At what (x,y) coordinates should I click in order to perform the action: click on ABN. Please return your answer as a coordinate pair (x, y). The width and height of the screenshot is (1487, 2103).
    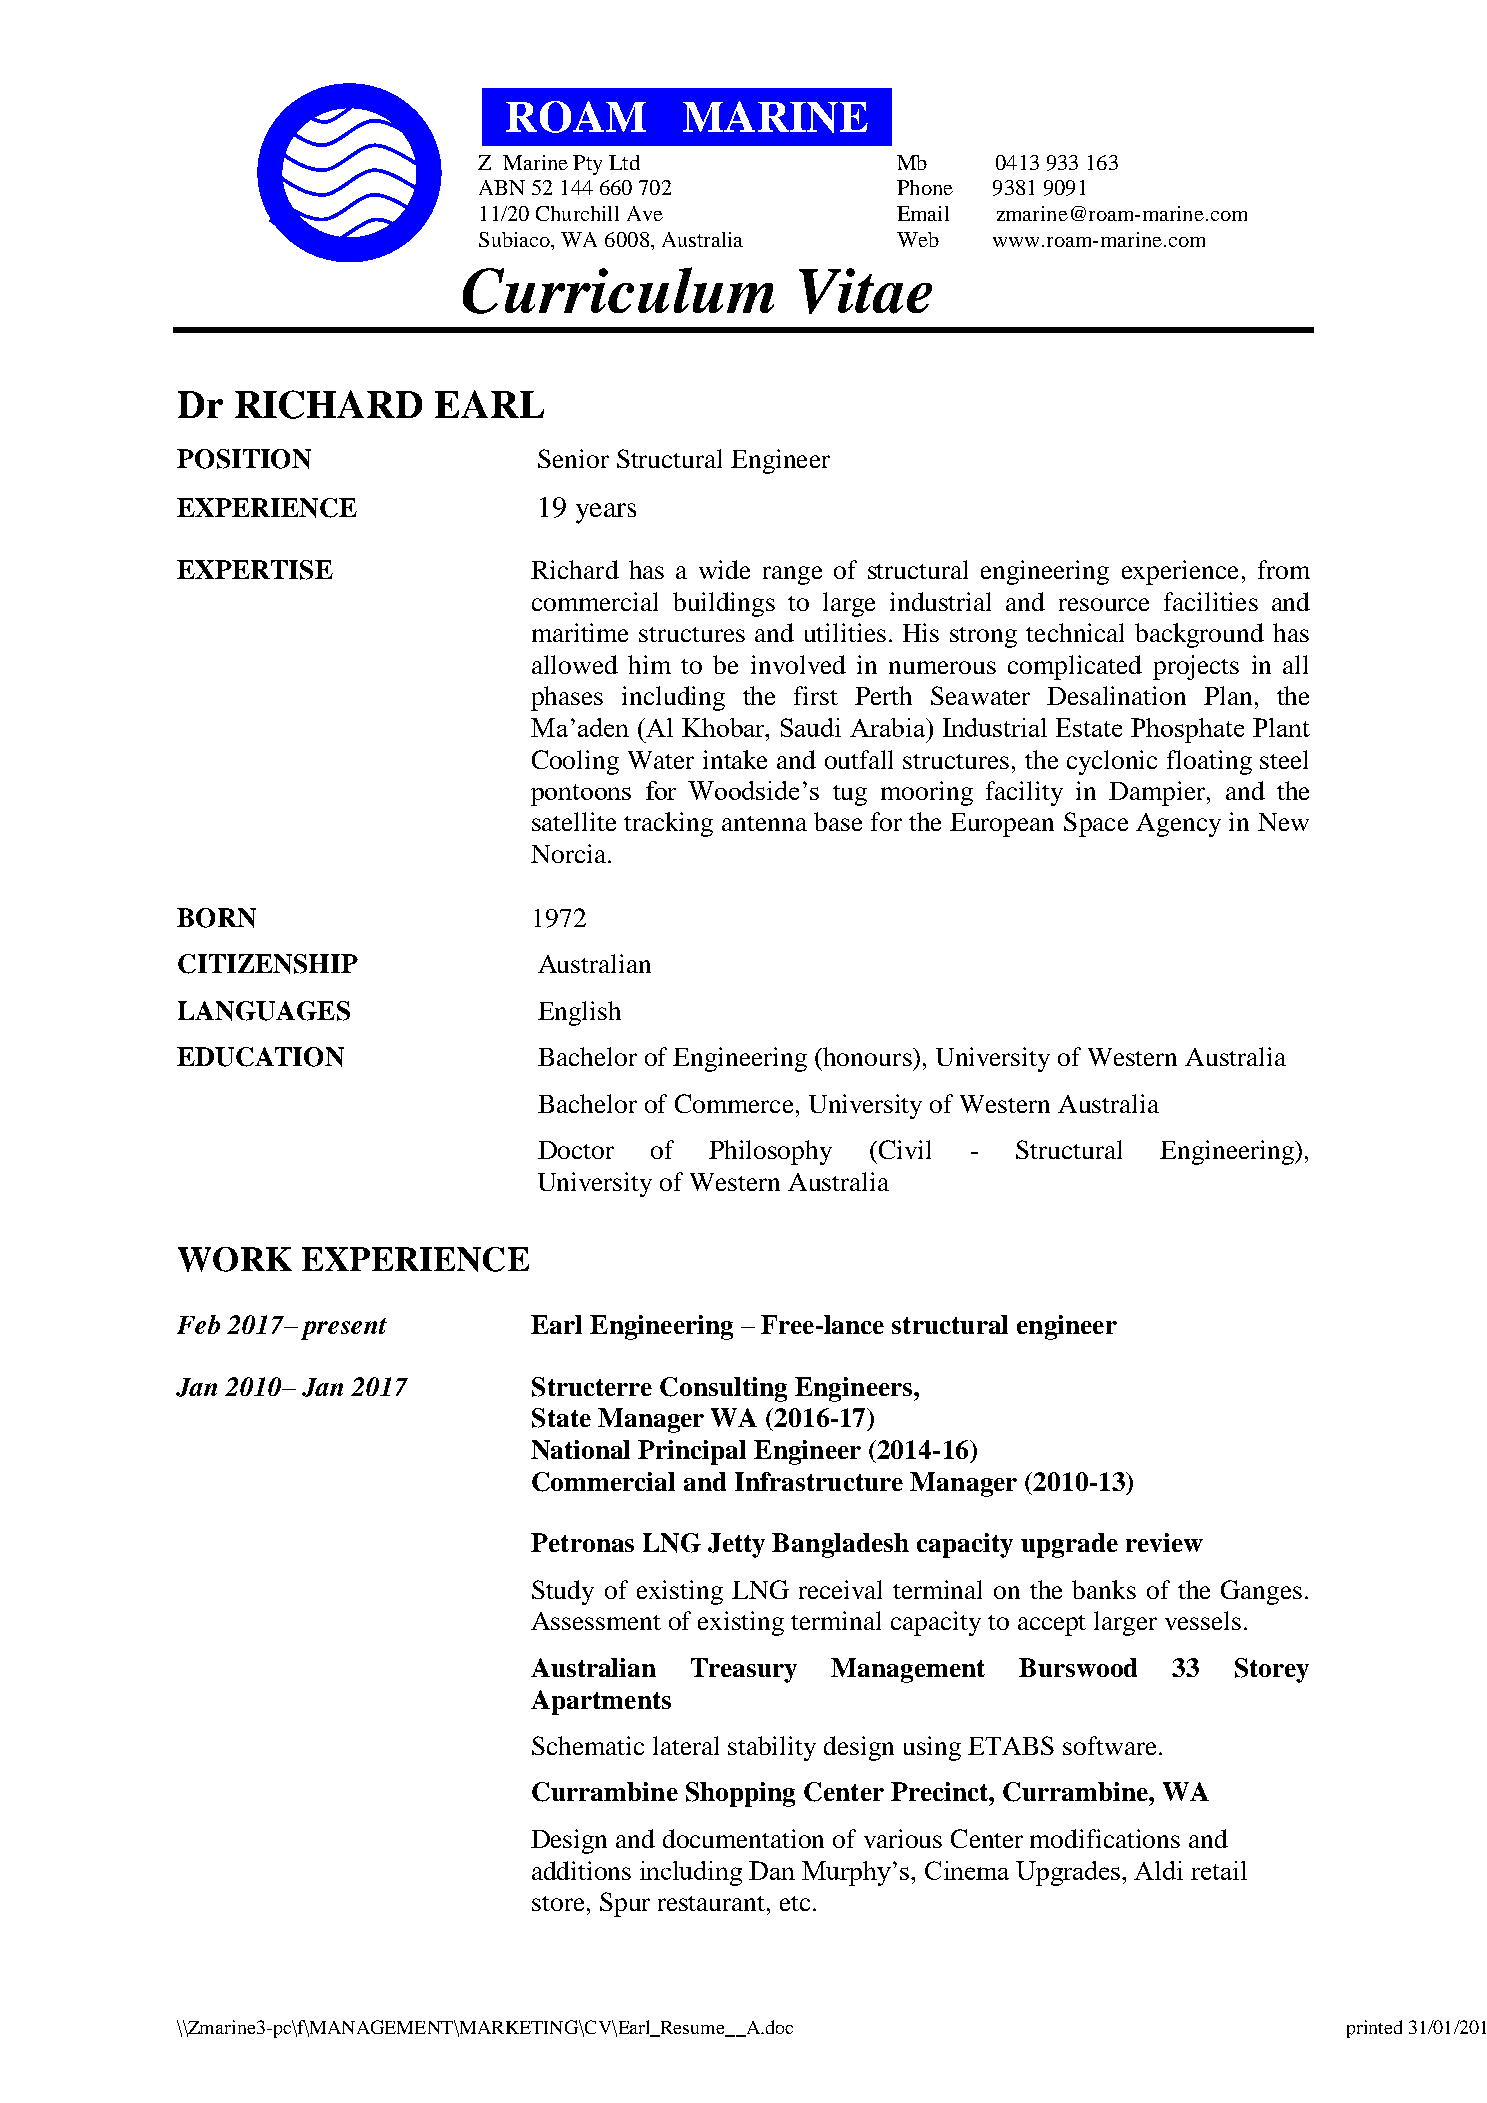
    Looking at the image, I should click on (502, 187).
